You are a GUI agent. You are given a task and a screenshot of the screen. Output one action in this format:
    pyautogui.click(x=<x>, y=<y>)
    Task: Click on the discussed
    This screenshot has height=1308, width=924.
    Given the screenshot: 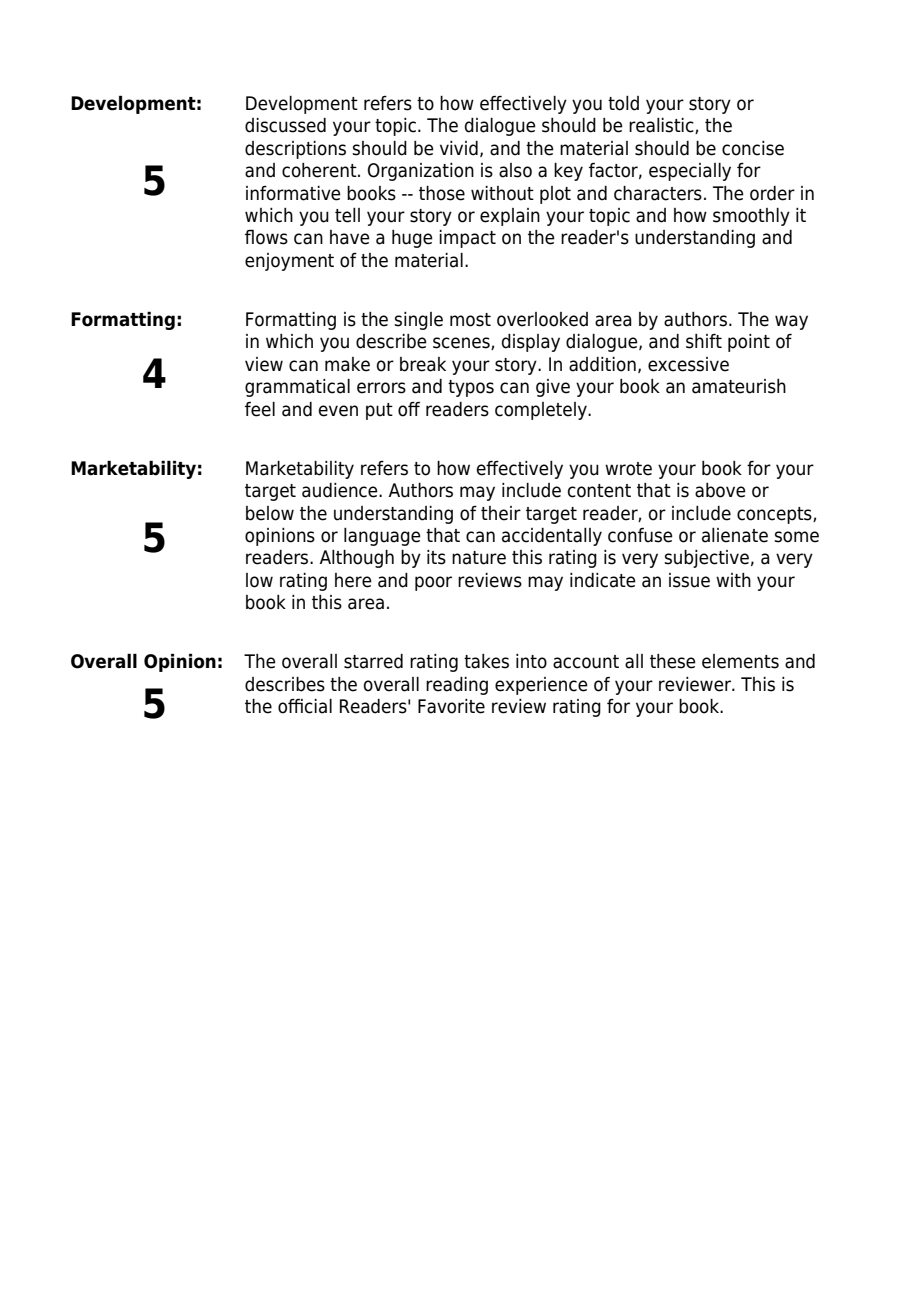 What is the action you would take?
    pyautogui.click(x=285, y=125)
